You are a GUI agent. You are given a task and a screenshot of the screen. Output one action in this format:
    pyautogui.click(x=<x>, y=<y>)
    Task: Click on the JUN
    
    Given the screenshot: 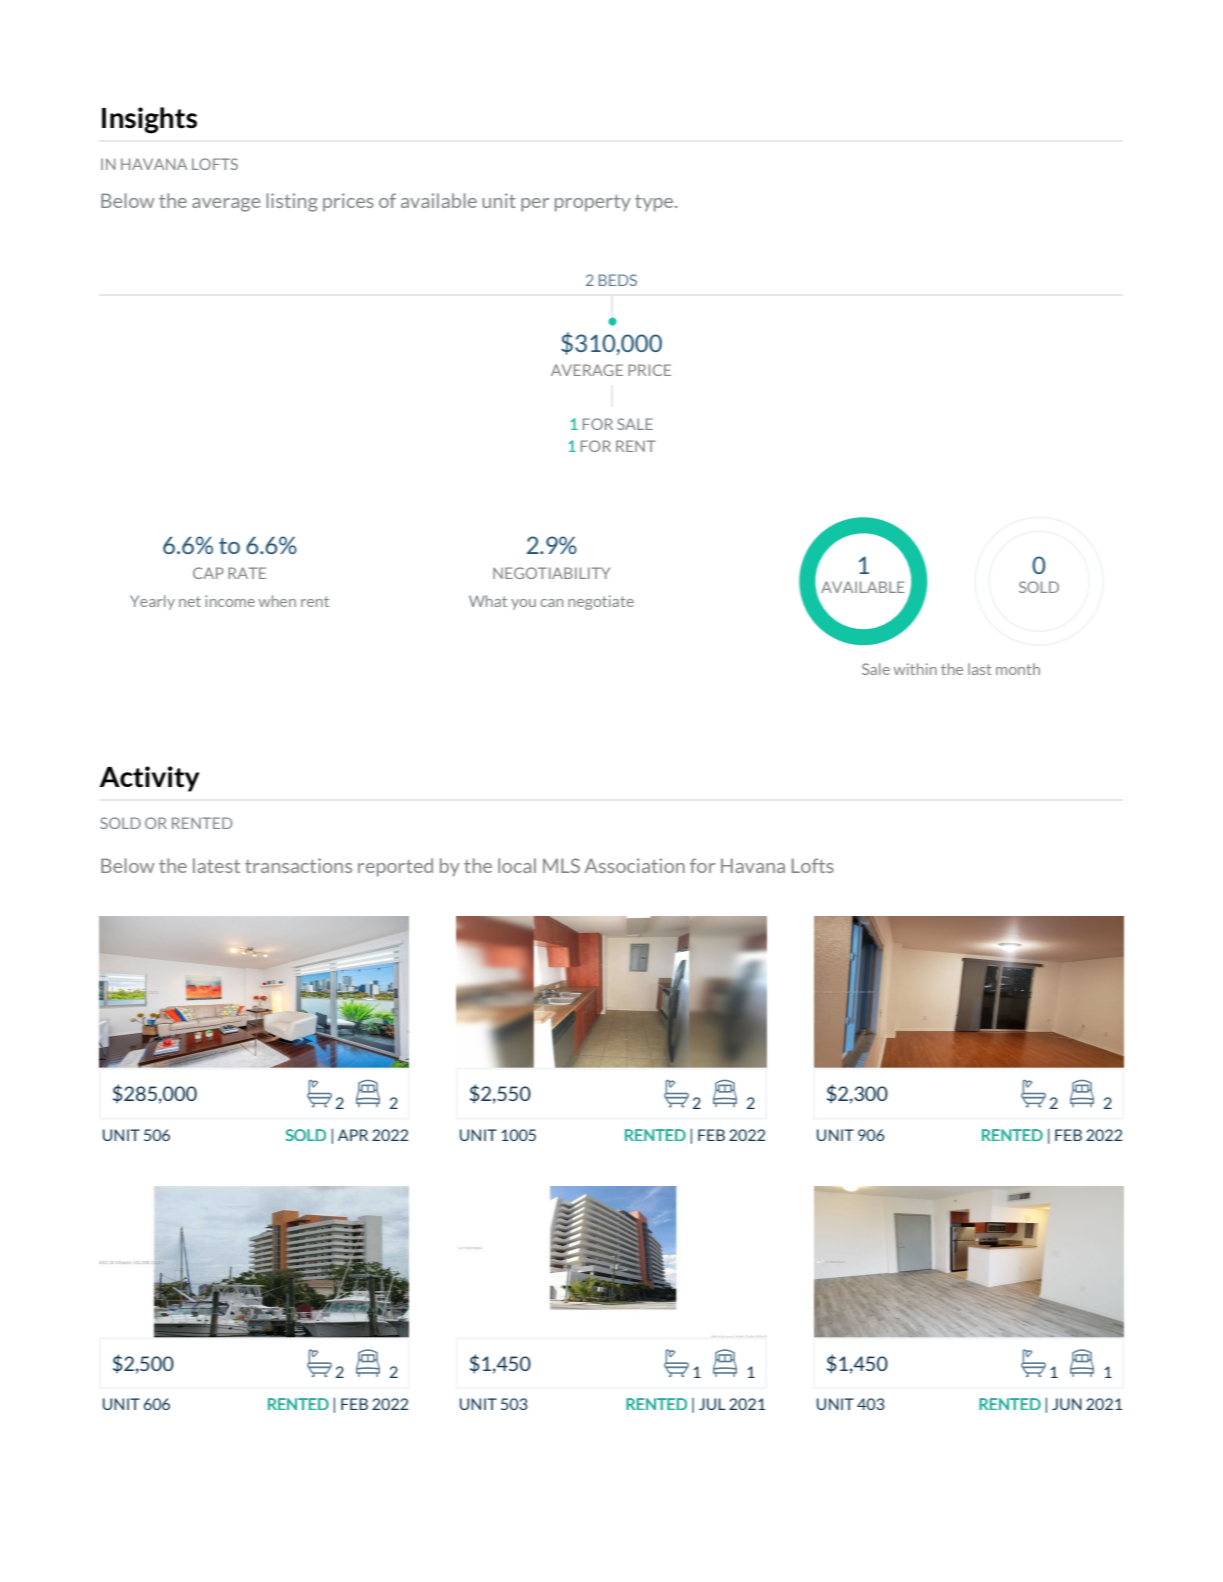 What is the action you would take?
    pyautogui.click(x=1067, y=1404)
